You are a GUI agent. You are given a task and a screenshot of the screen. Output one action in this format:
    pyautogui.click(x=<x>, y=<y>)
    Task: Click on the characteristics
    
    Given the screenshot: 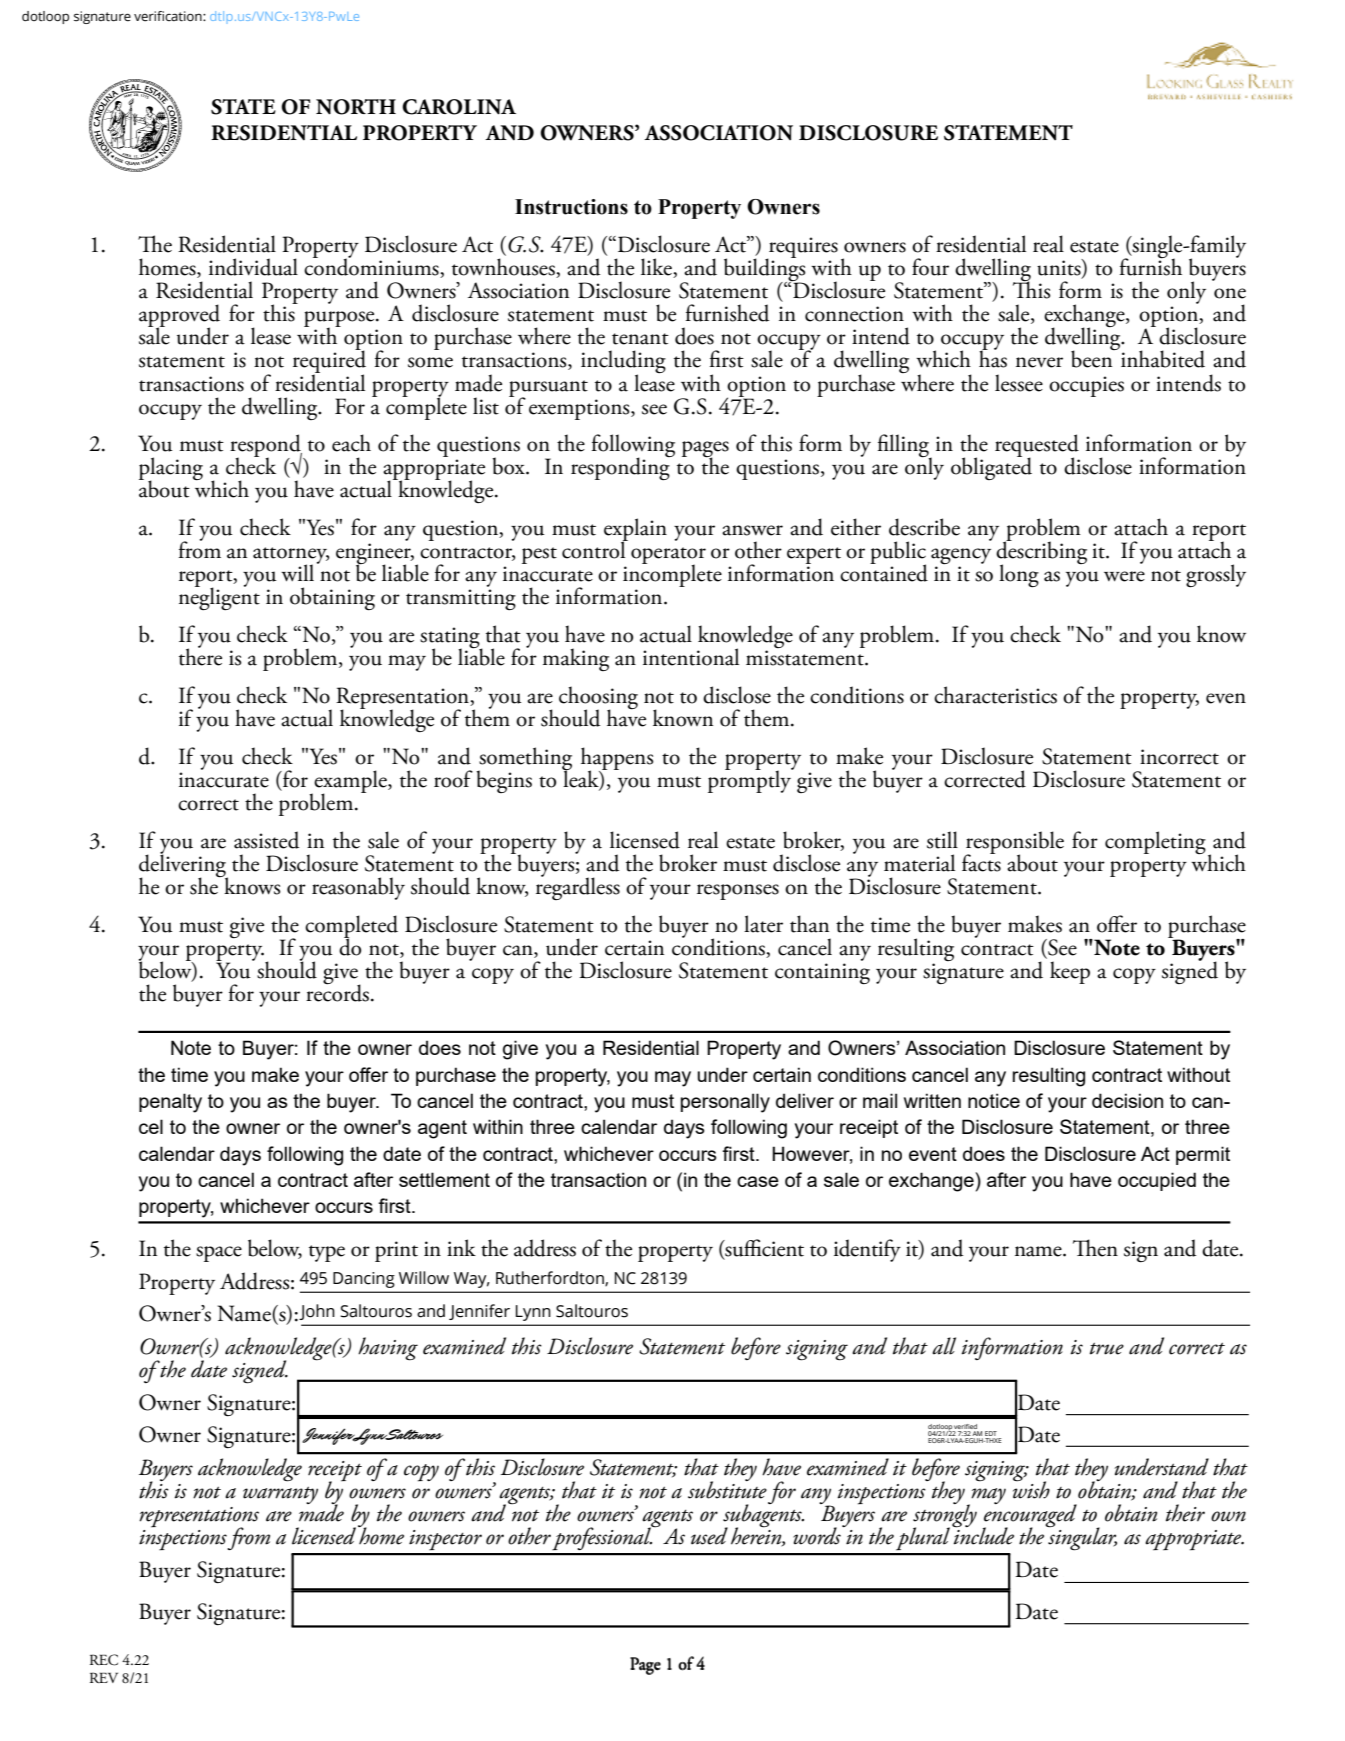 What is the action you would take?
    pyautogui.click(x=995, y=695)
